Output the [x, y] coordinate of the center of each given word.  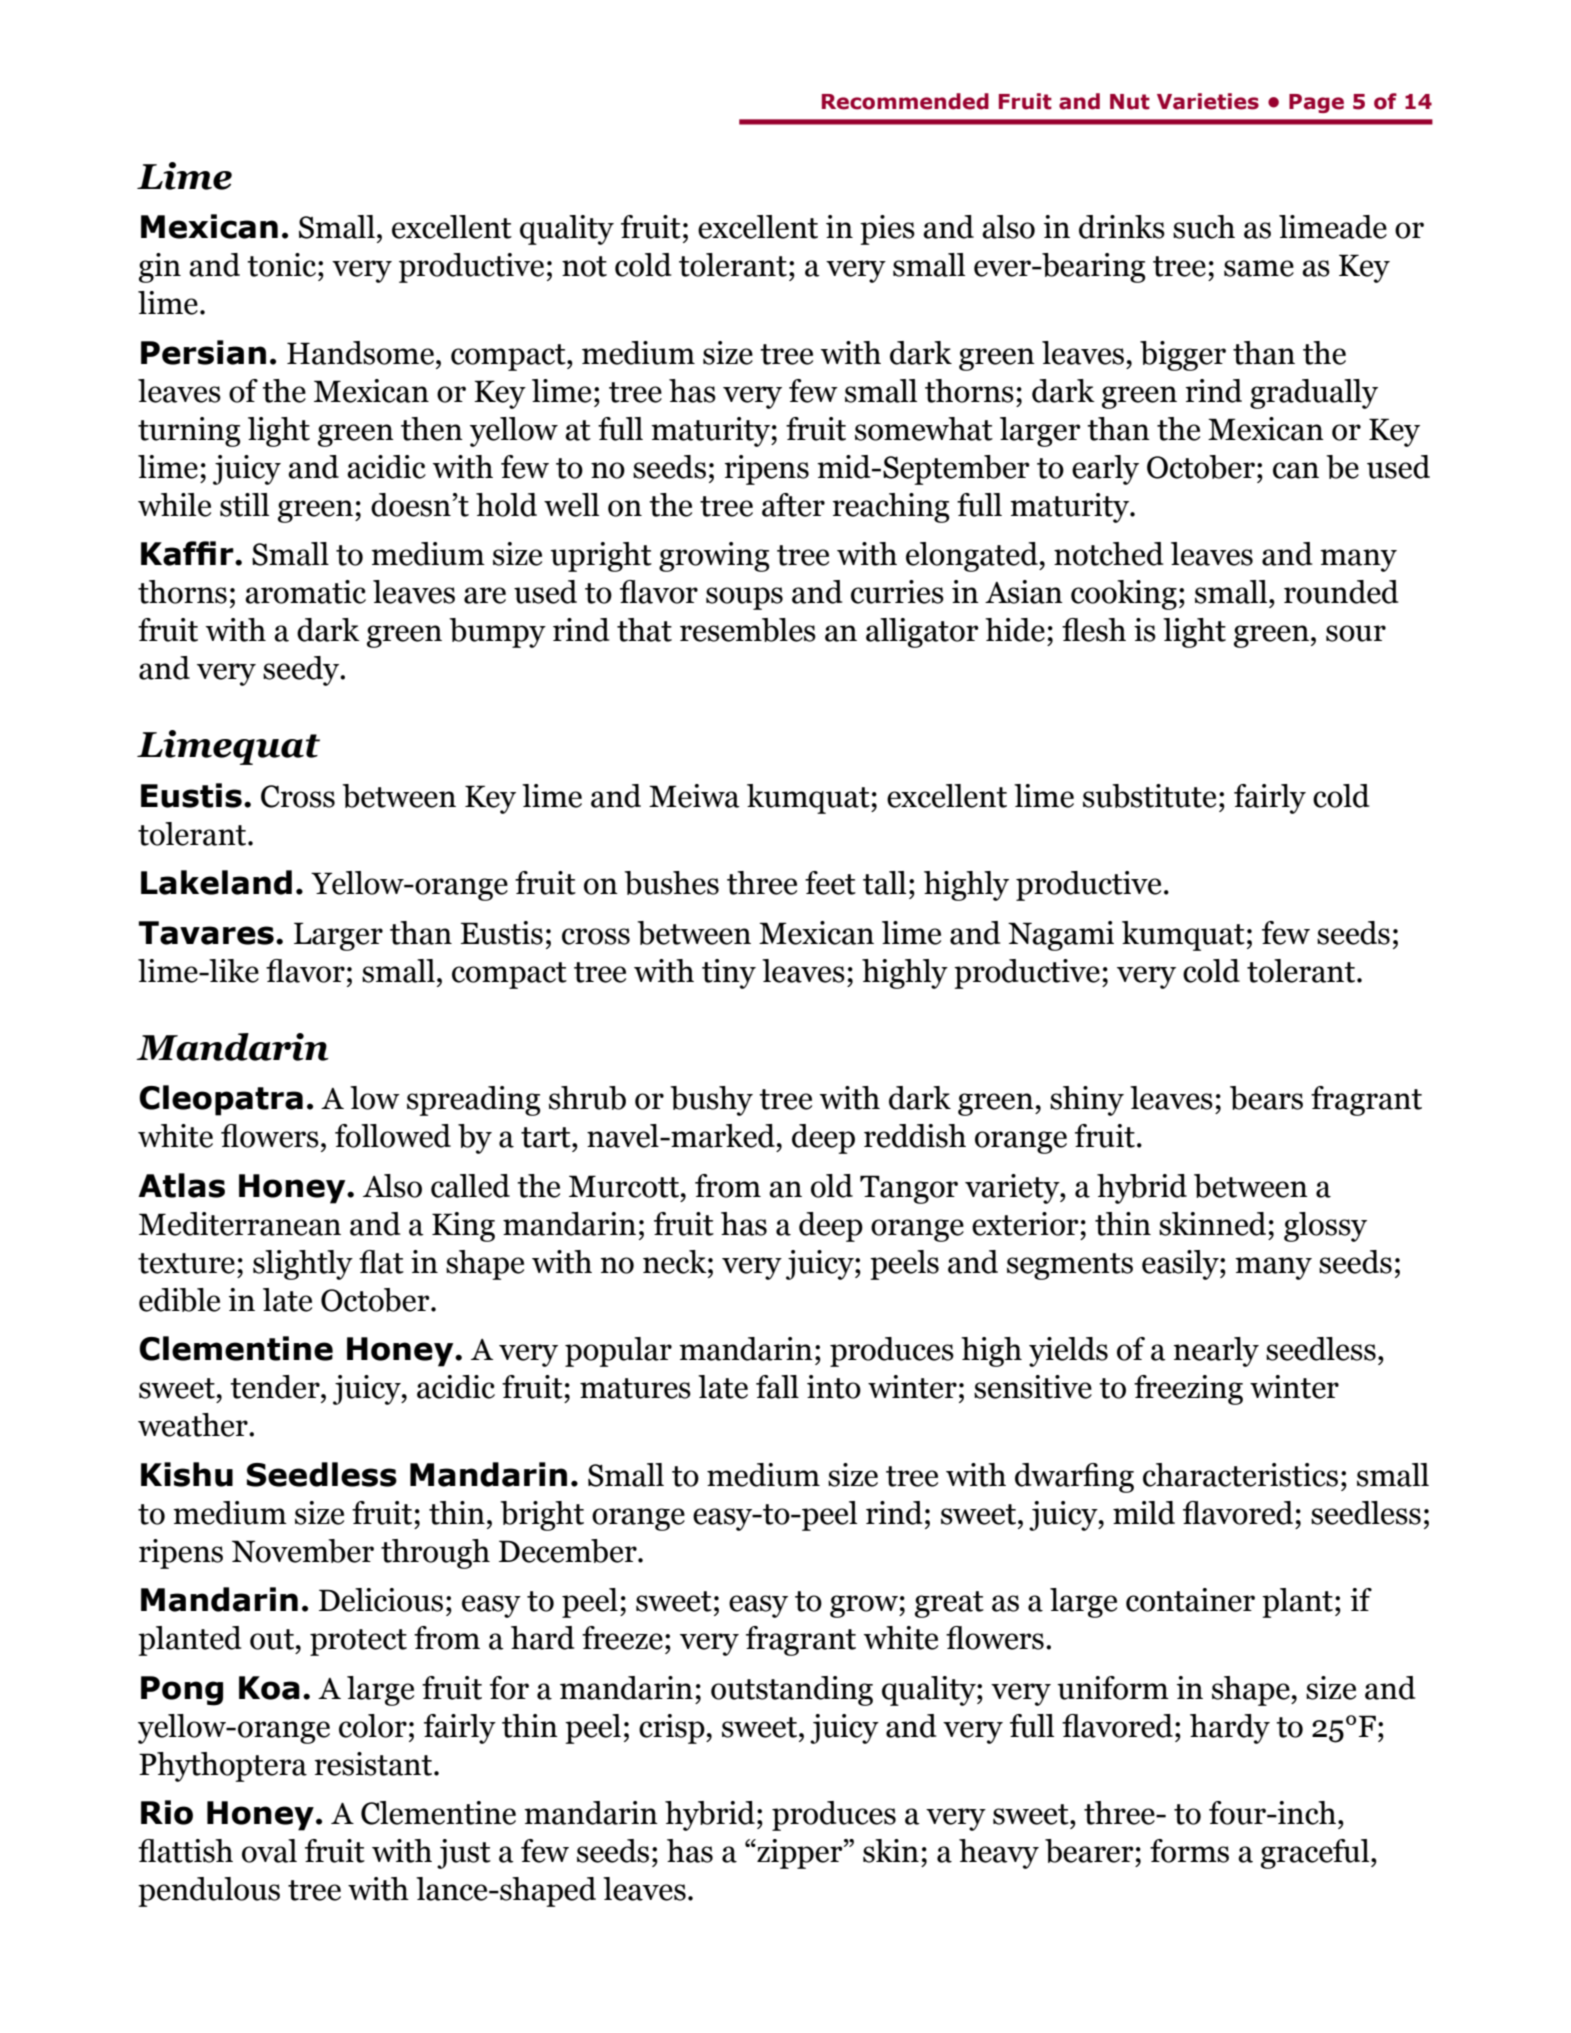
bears [1266, 1098]
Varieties [1208, 101]
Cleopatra [221, 1100]
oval [269, 1851]
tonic [283, 265]
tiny [729, 974]
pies [887, 230]
